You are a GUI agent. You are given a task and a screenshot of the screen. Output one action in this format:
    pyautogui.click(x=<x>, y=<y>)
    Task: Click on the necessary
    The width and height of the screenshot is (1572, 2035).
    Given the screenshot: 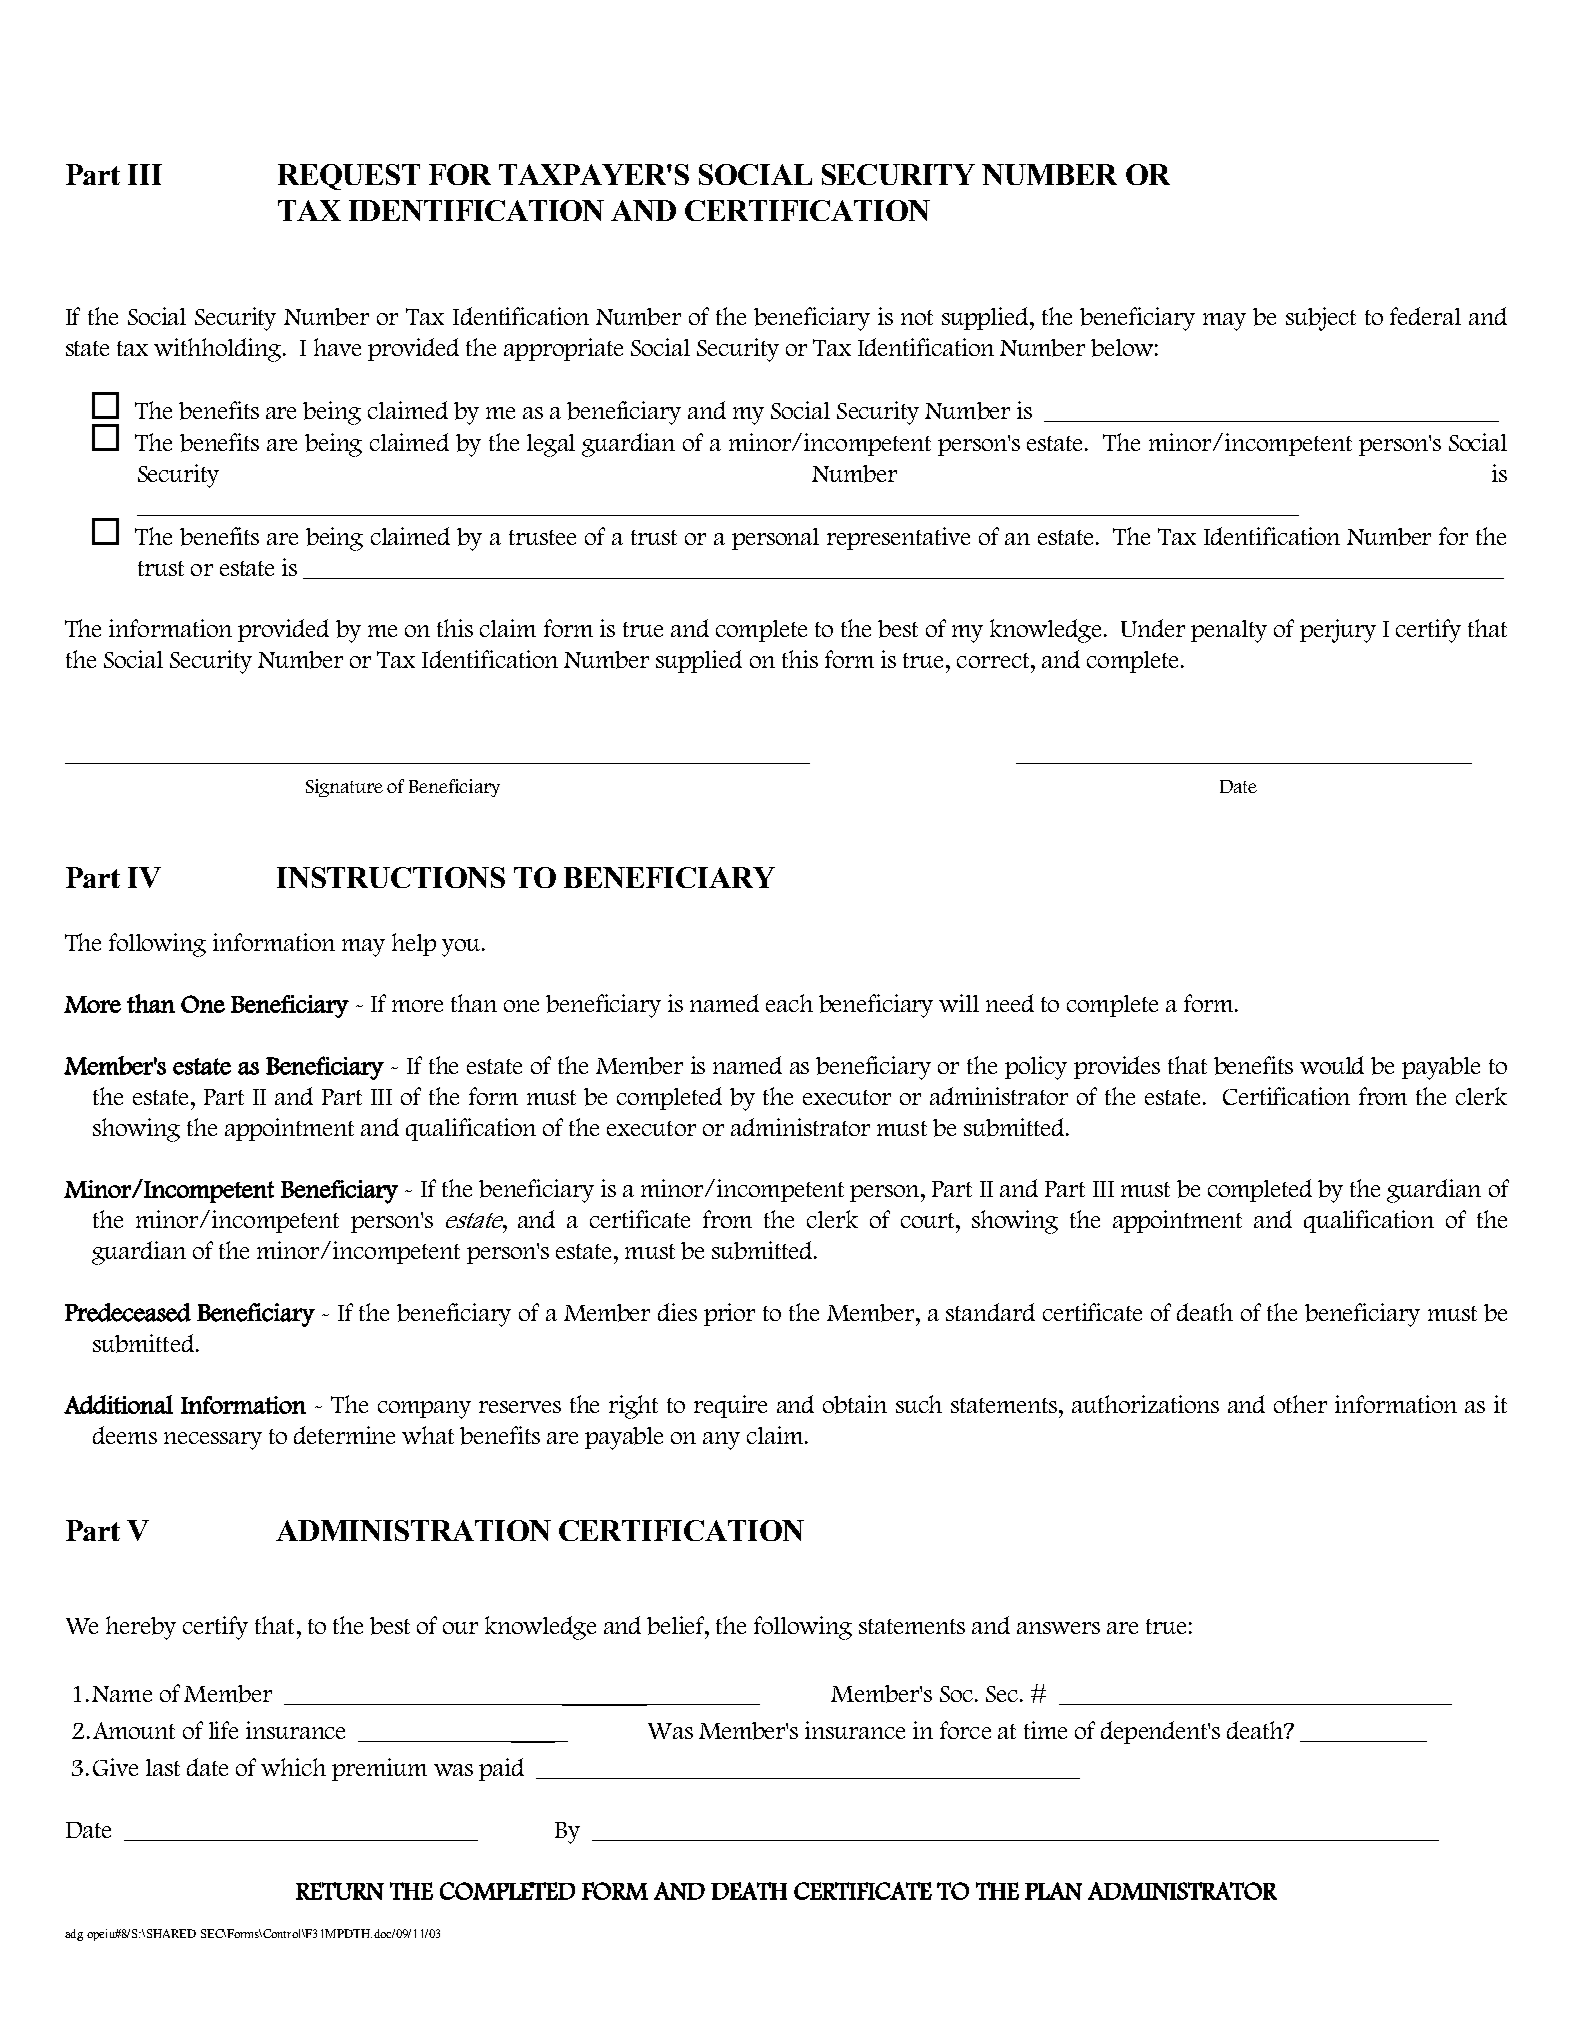 What is the action you would take?
    pyautogui.click(x=213, y=1441)
